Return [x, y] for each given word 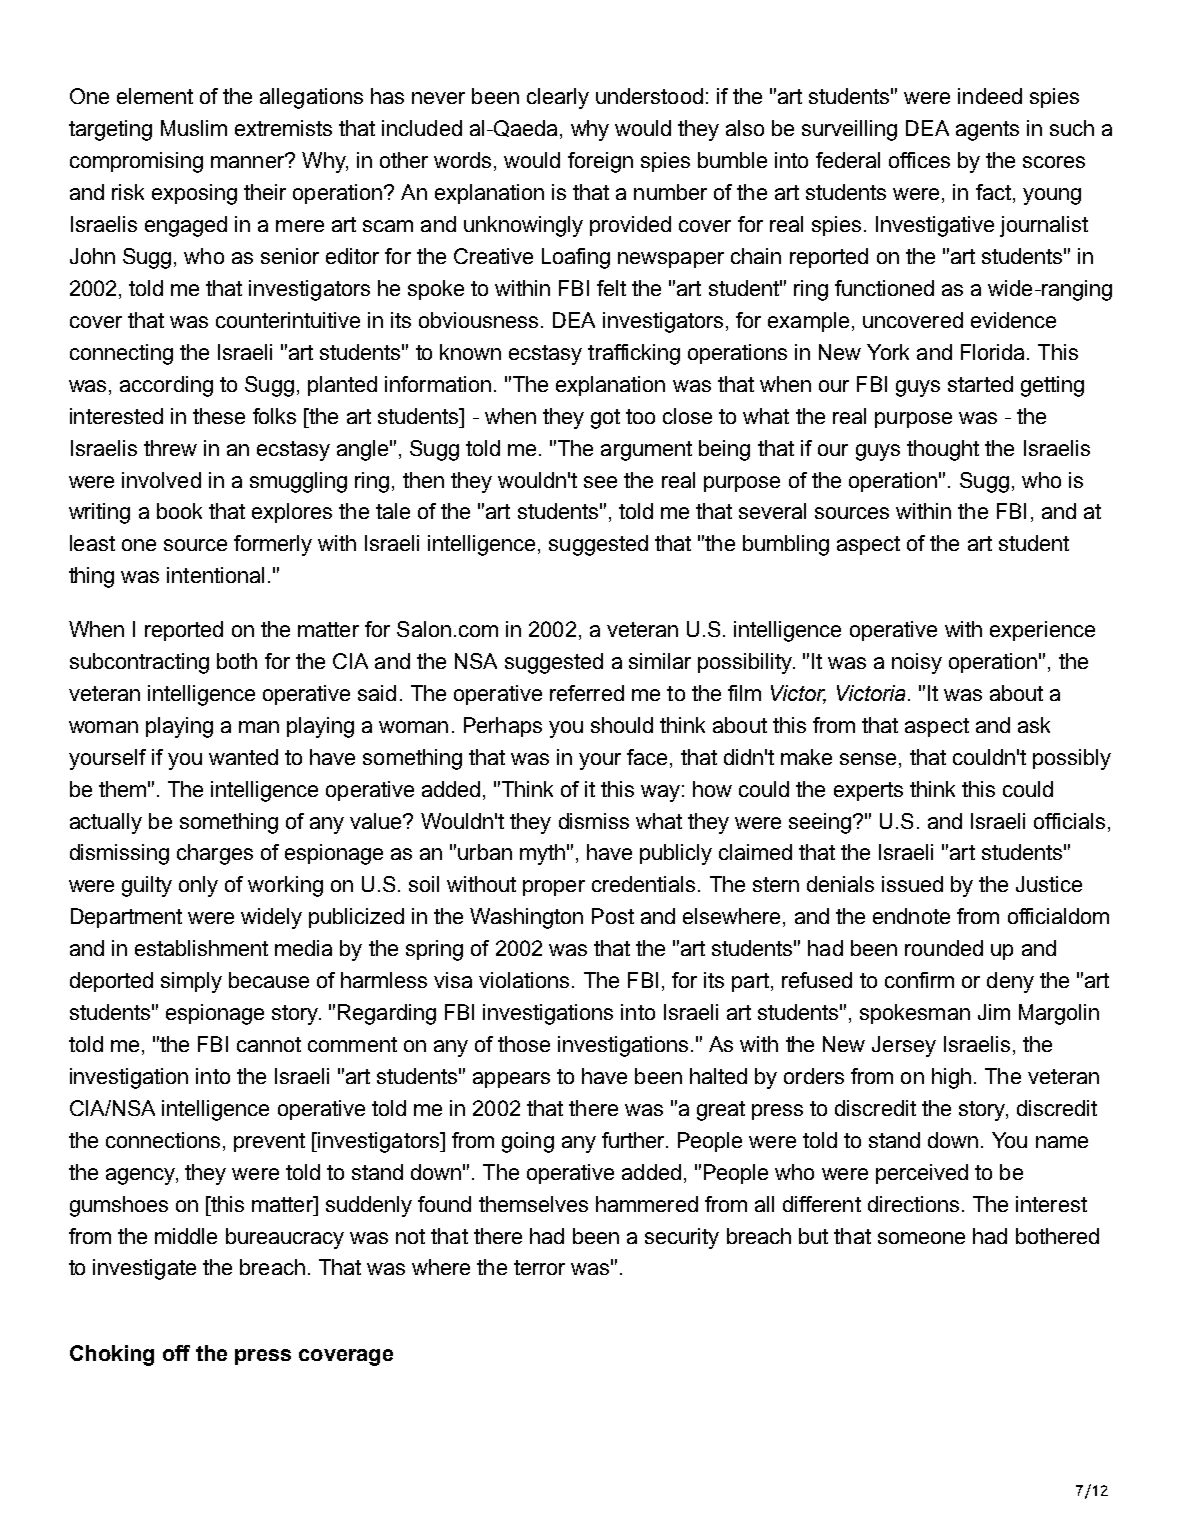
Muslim [194, 128]
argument [646, 451]
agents [987, 131]
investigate [144, 1269]
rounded [944, 948]
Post [613, 916]
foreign [600, 162]
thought [943, 450]
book [179, 511]
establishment [201, 948]
